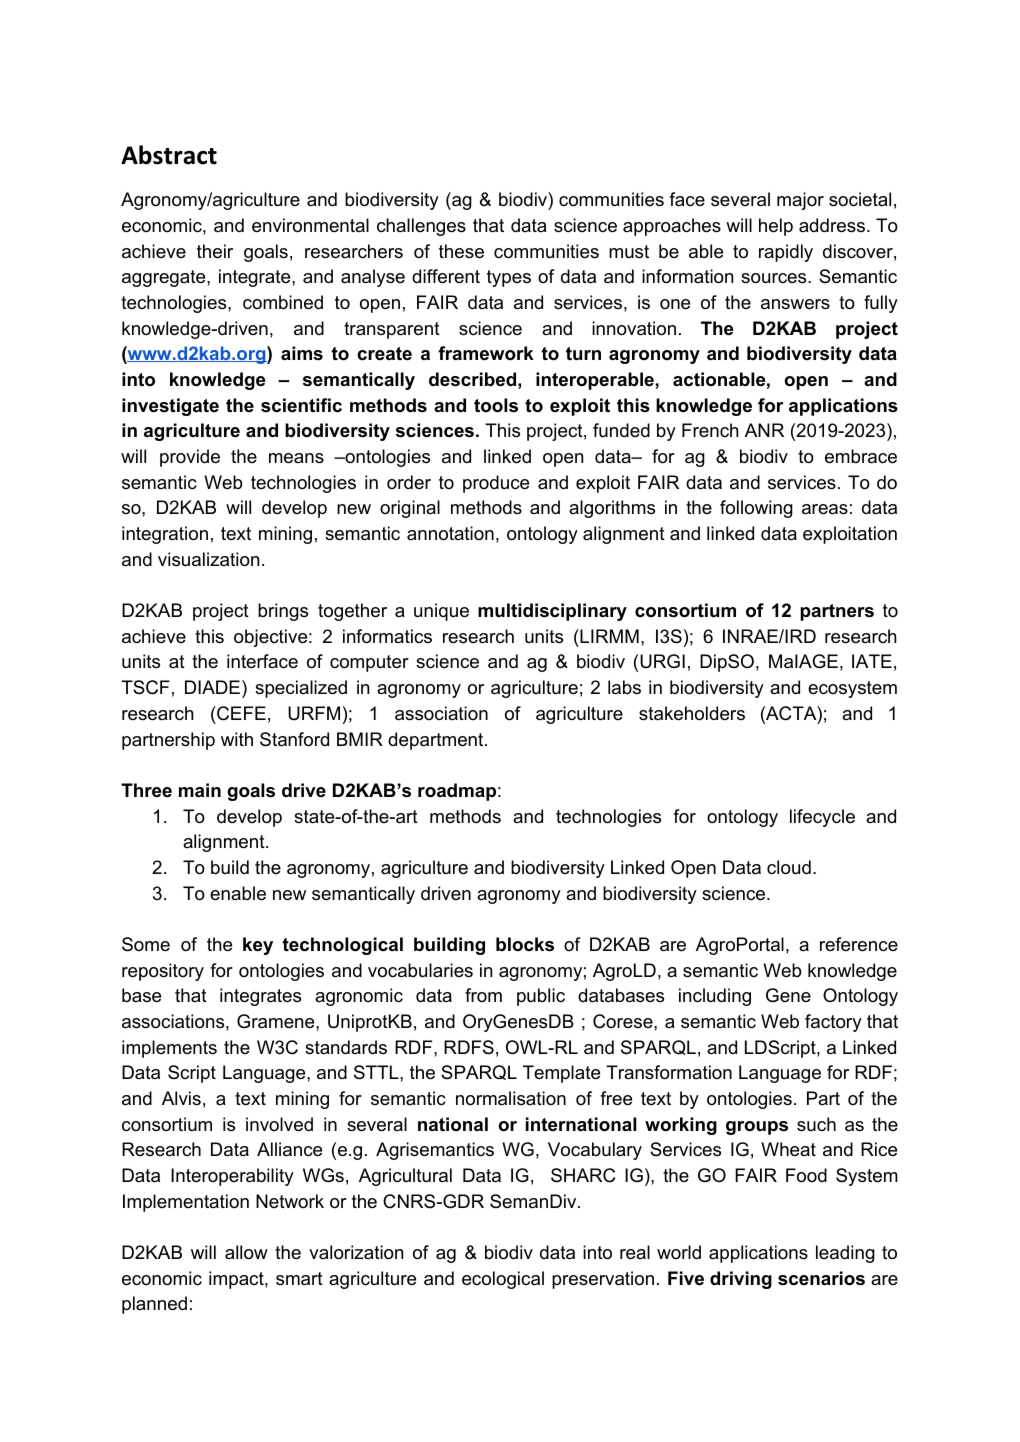 This image has width=1020, height=1442. What do you see at coordinates (190, 458) in the image?
I see `provide` at bounding box center [190, 458].
